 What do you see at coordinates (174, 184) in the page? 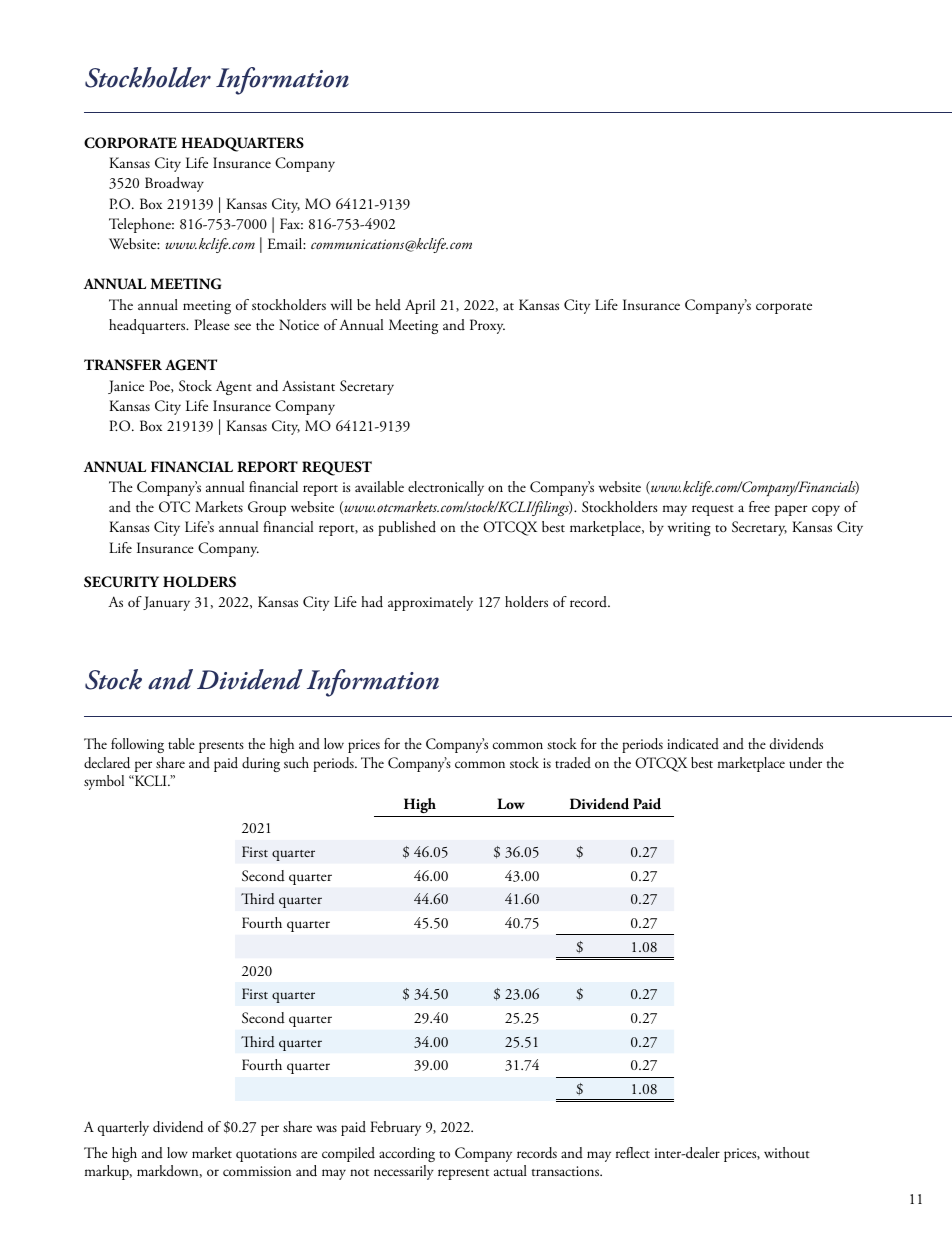
I see `Broadway` at bounding box center [174, 184].
